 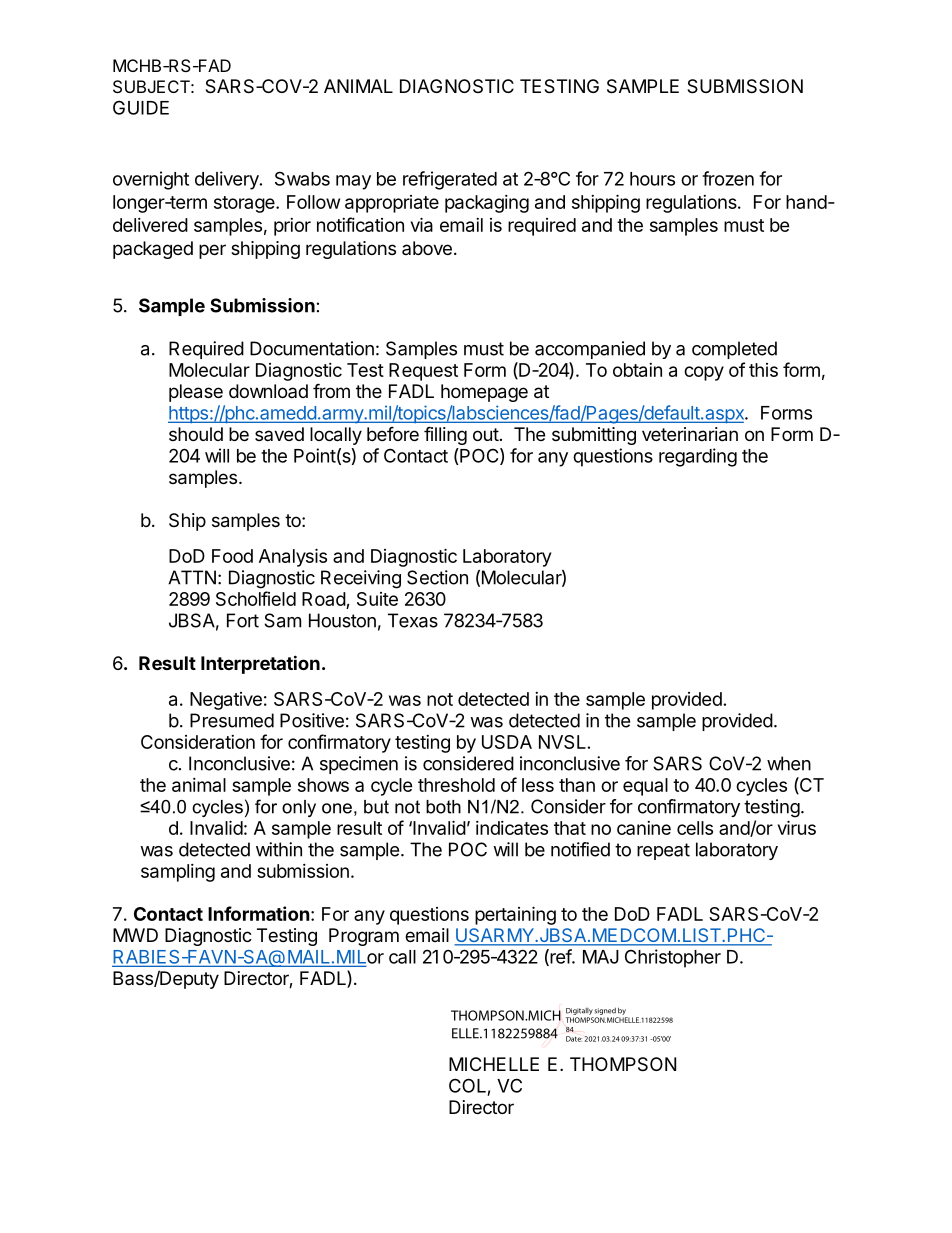 I want to click on THOMPSON, so click(x=623, y=1064).
